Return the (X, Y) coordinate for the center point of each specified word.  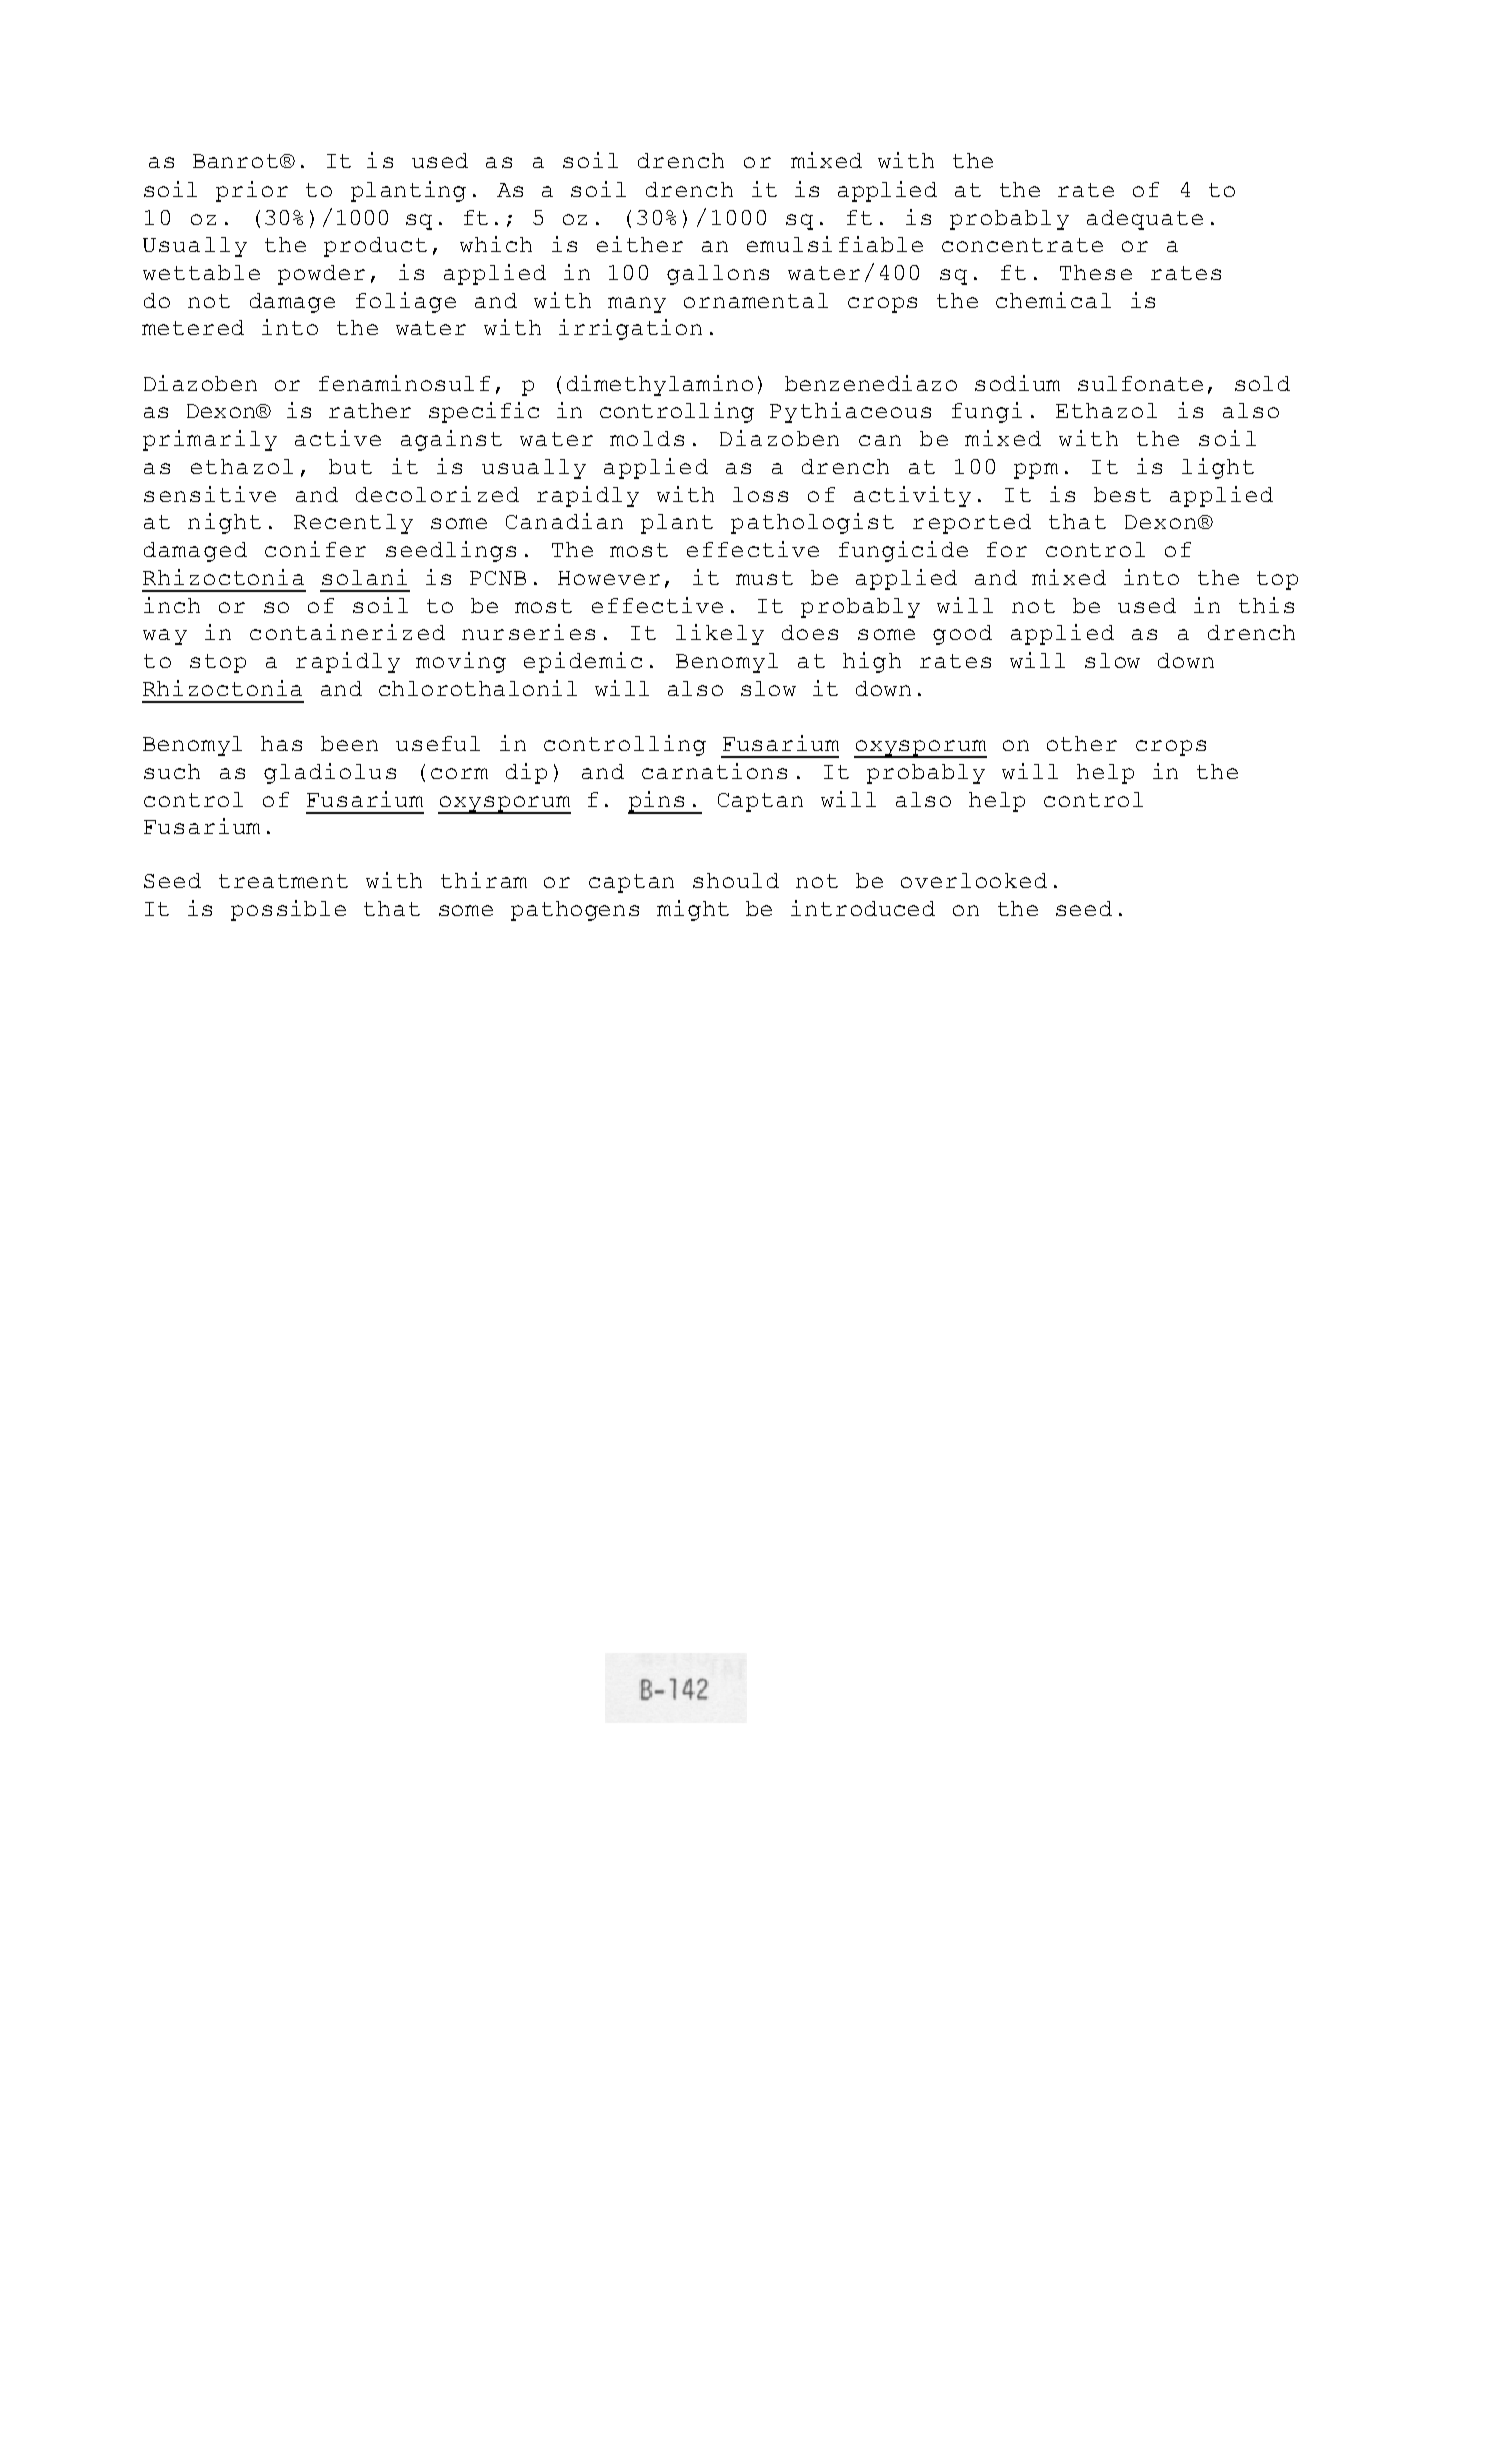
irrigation (630, 329)
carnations (714, 771)
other (1082, 743)
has (281, 743)
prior (252, 191)
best (1122, 494)
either (640, 244)
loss (760, 494)
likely (720, 634)
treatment (283, 881)
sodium (1017, 383)
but (350, 466)
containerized (347, 632)
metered (193, 327)
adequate (1145, 220)
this (1266, 605)
